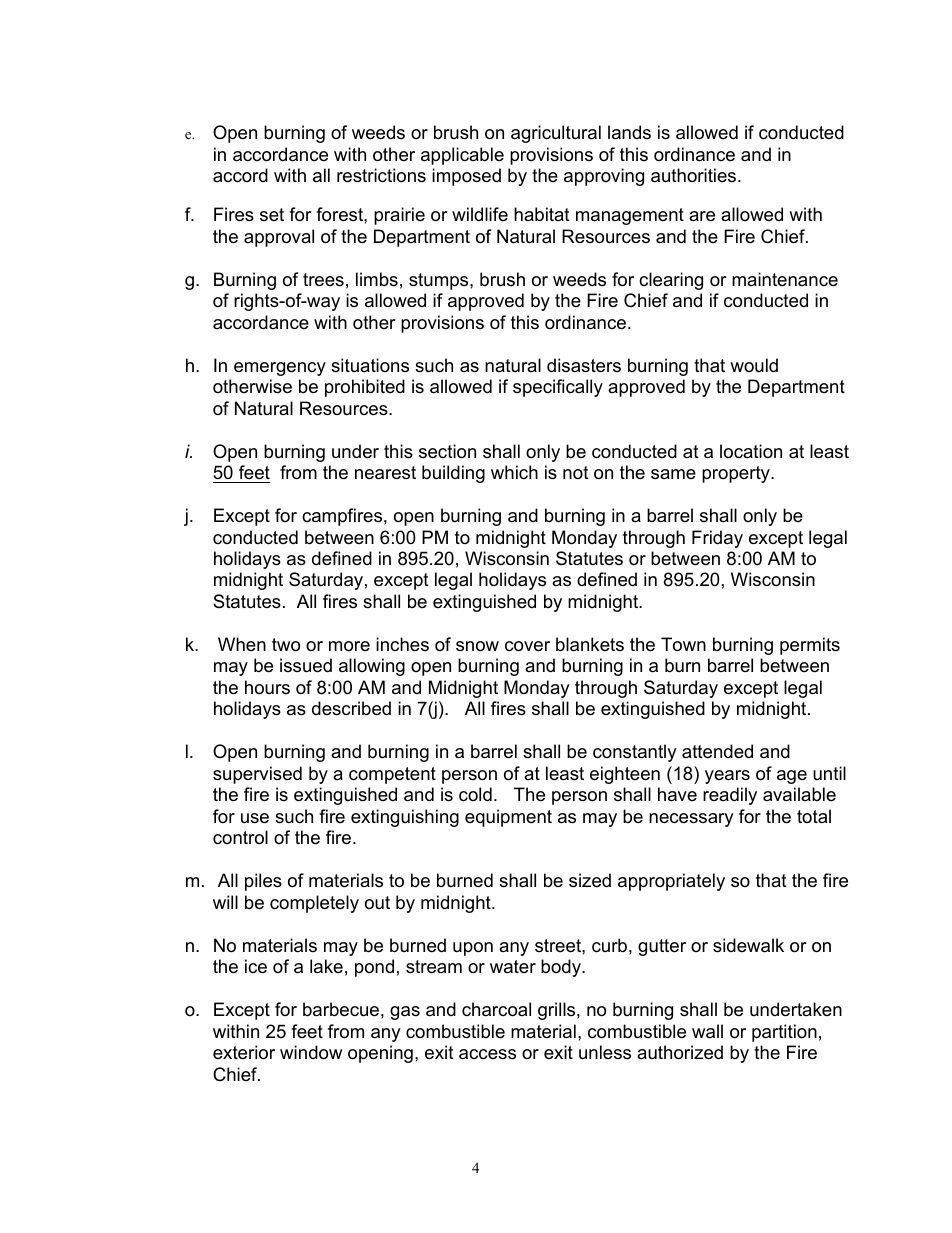  Describe the element at coordinates (280, 369) in the screenshot. I see `emergency` at that location.
